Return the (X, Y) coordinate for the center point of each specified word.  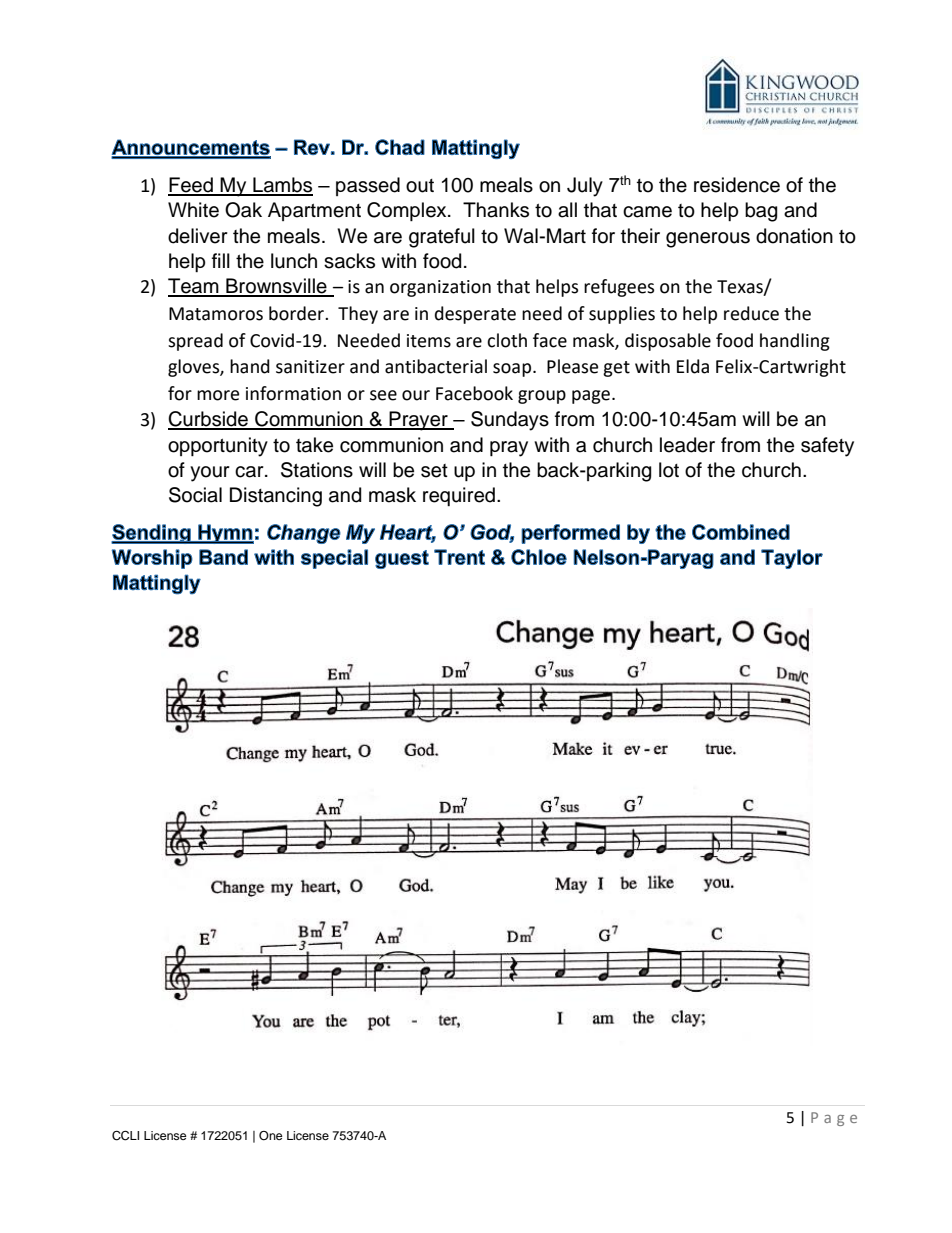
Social (195, 495)
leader (687, 445)
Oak (243, 210)
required (459, 496)
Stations (317, 470)
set (434, 471)
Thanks (496, 210)
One (271, 1136)
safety (827, 447)
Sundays (510, 421)
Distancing (276, 497)
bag (761, 212)
